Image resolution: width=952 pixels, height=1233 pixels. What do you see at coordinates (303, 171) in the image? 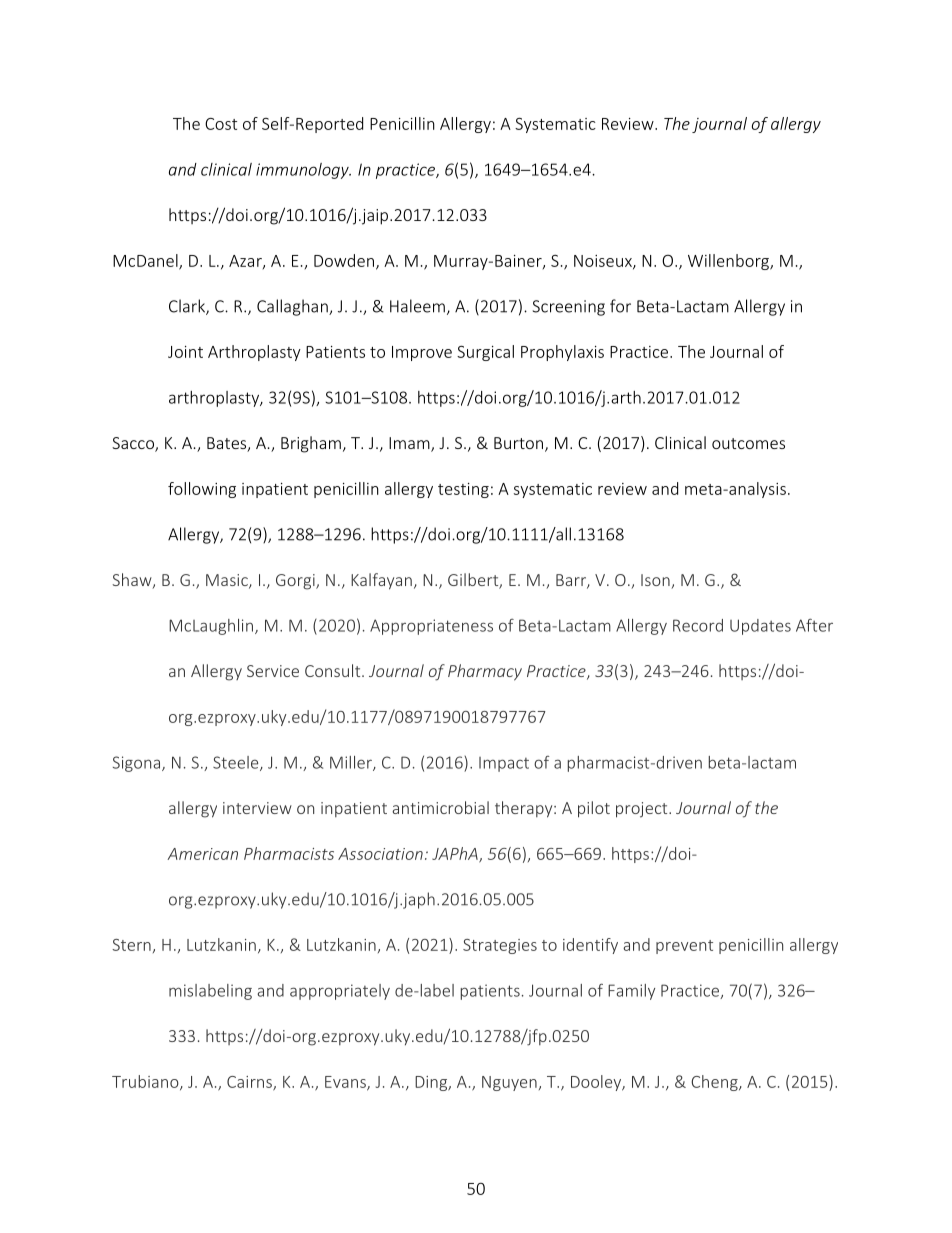
I see `immunology` at bounding box center [303, 171].
